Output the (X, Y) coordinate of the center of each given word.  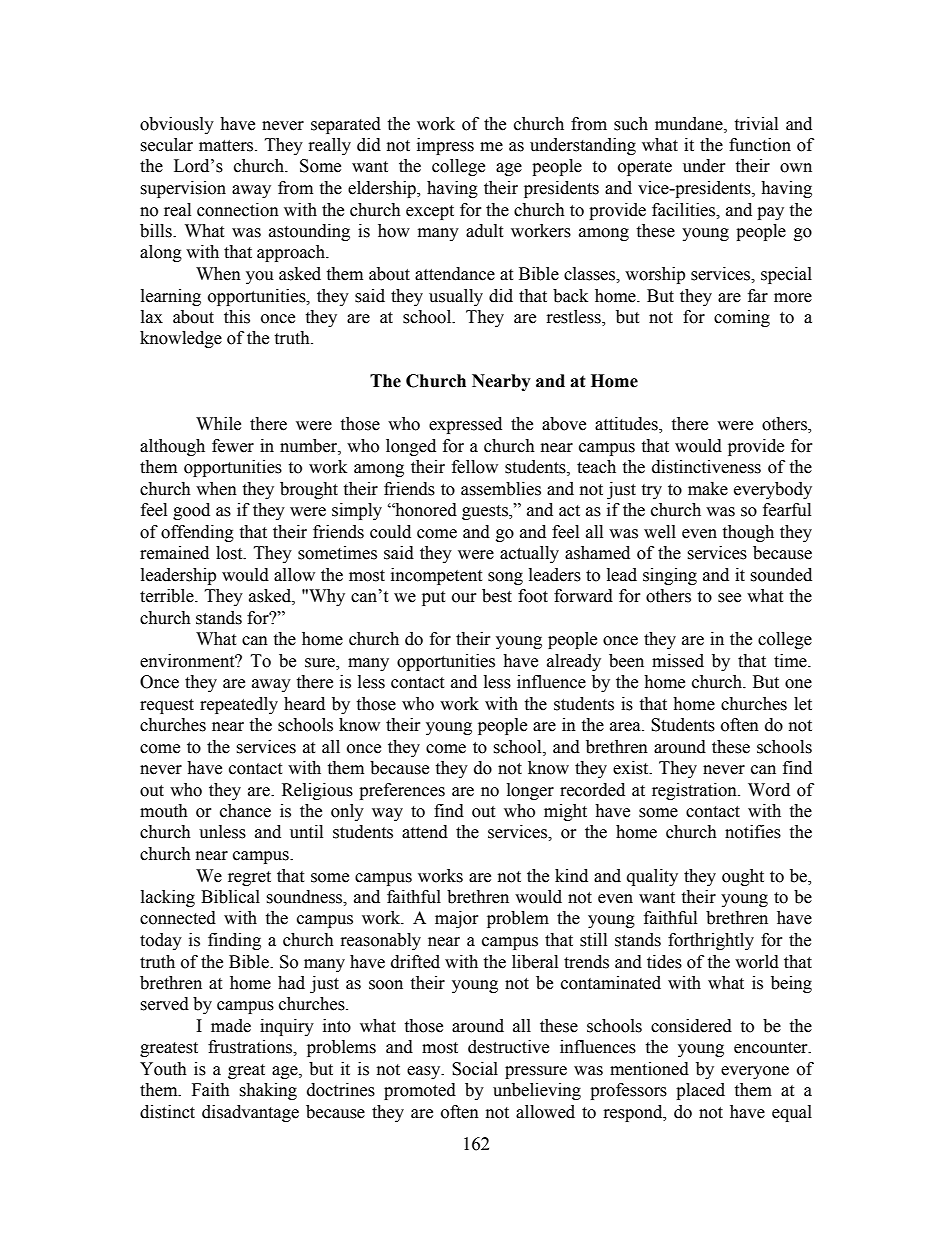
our (464, 598)
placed (700, 1091)
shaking (268, 1091)
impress (445, 146)
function (760, 145)
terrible (168, 596)
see (729, 598)
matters (227, 146)
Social (475, 1069)
